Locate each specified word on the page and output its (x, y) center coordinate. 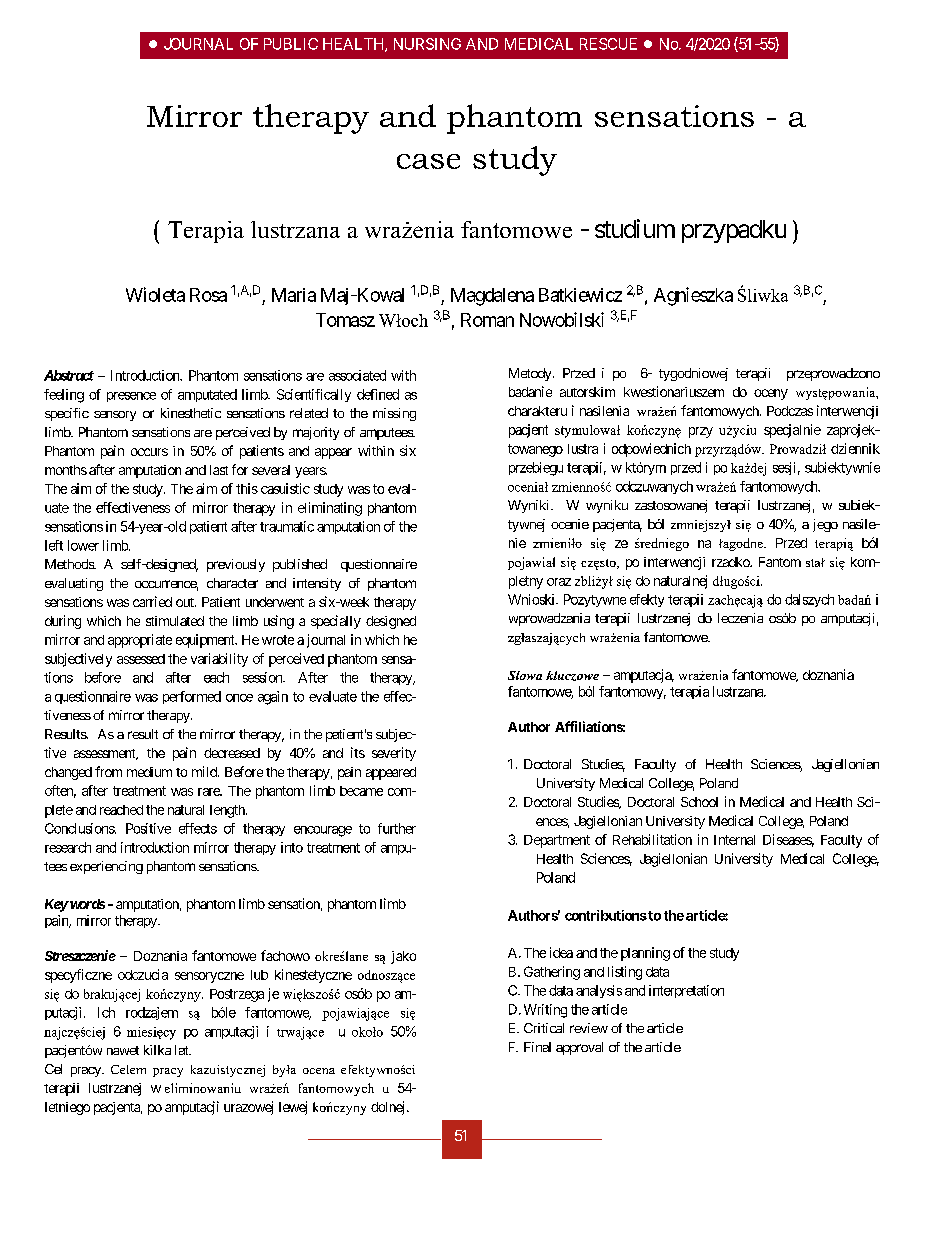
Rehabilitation (652, 839)
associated (357, 375)
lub (259, 975)
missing (394, 414)
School (699, 802)
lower (83, 545)
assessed (141, 659)
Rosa (208, 295)
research (68, 847)
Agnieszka (693, 296)
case (428, 161)
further (397, 828)
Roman (487, 320)
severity (394, 754)
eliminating (330, 509)
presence (131, 397)
